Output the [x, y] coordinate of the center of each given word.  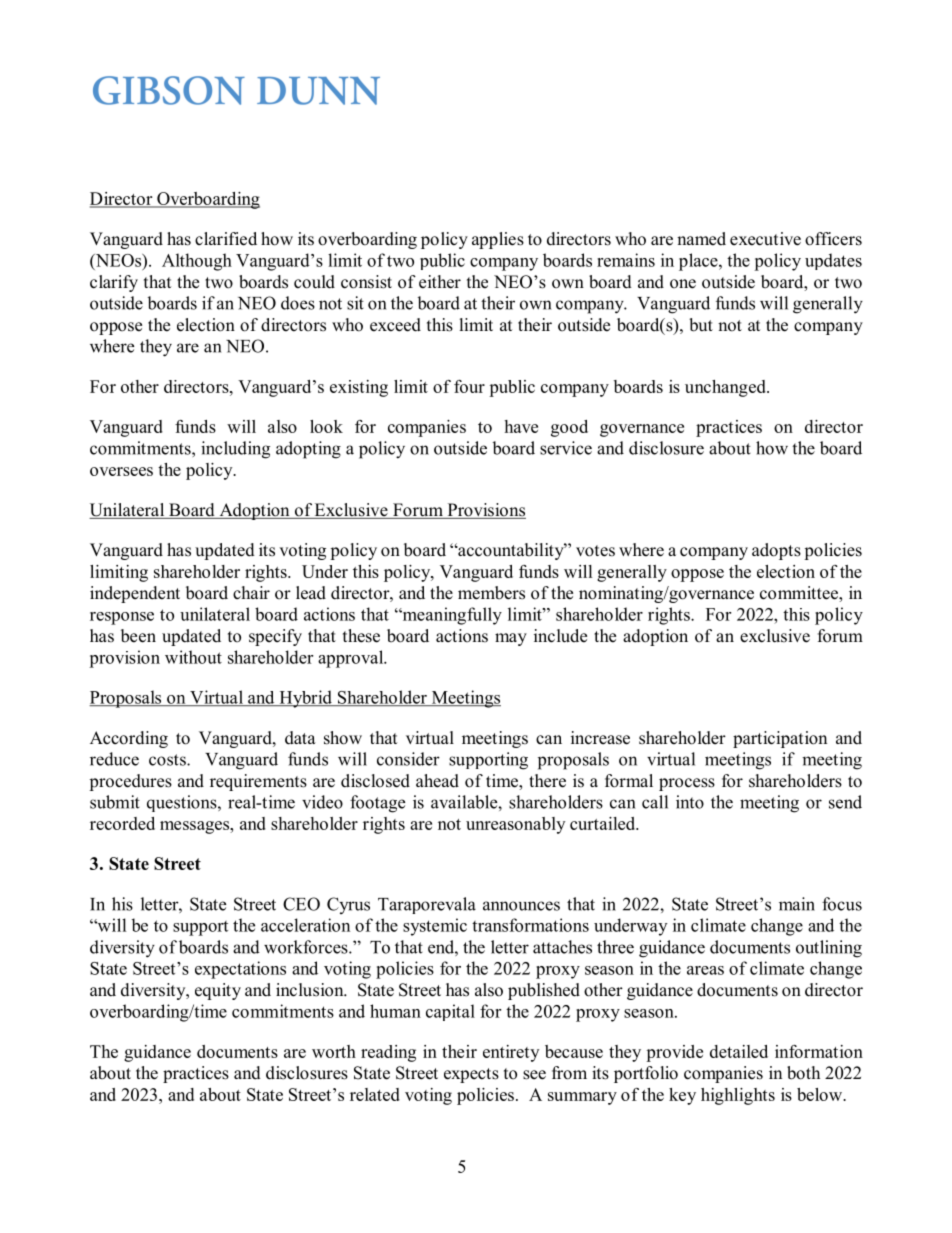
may [511, 639]
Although [197, 262]
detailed [739, 1051]
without [193, 657]
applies [498, 240]
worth [334, 1051]
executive [765, 239]
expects [471, 1075]
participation [780, 739]
